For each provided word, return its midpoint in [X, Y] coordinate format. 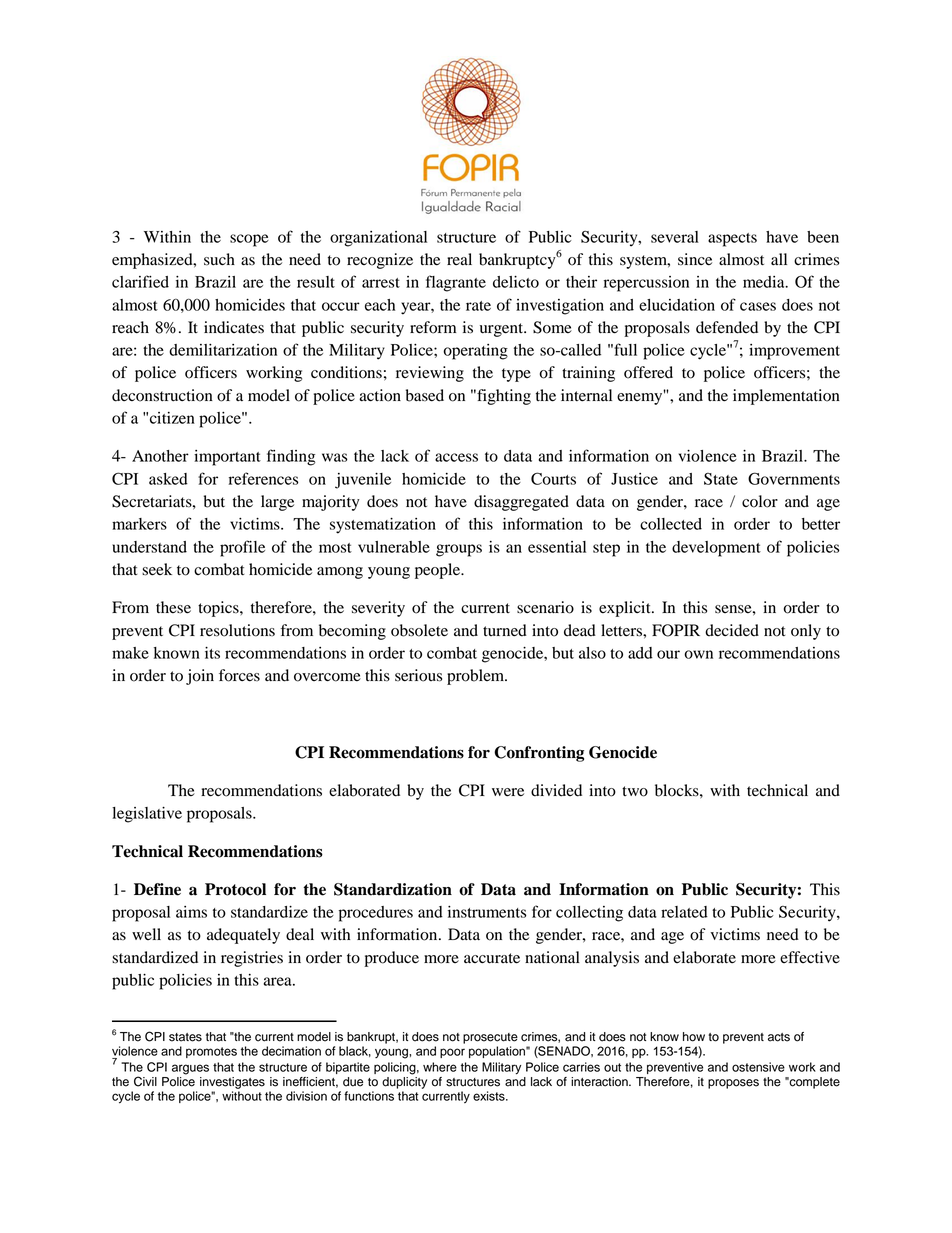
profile [242, 548]
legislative [147, 815]
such [219, 259]
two [635, 791]
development [716, 549]
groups [459, 550]
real [459, 259]
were [508, 792]
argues [190, 1069]
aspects [732, 240]
